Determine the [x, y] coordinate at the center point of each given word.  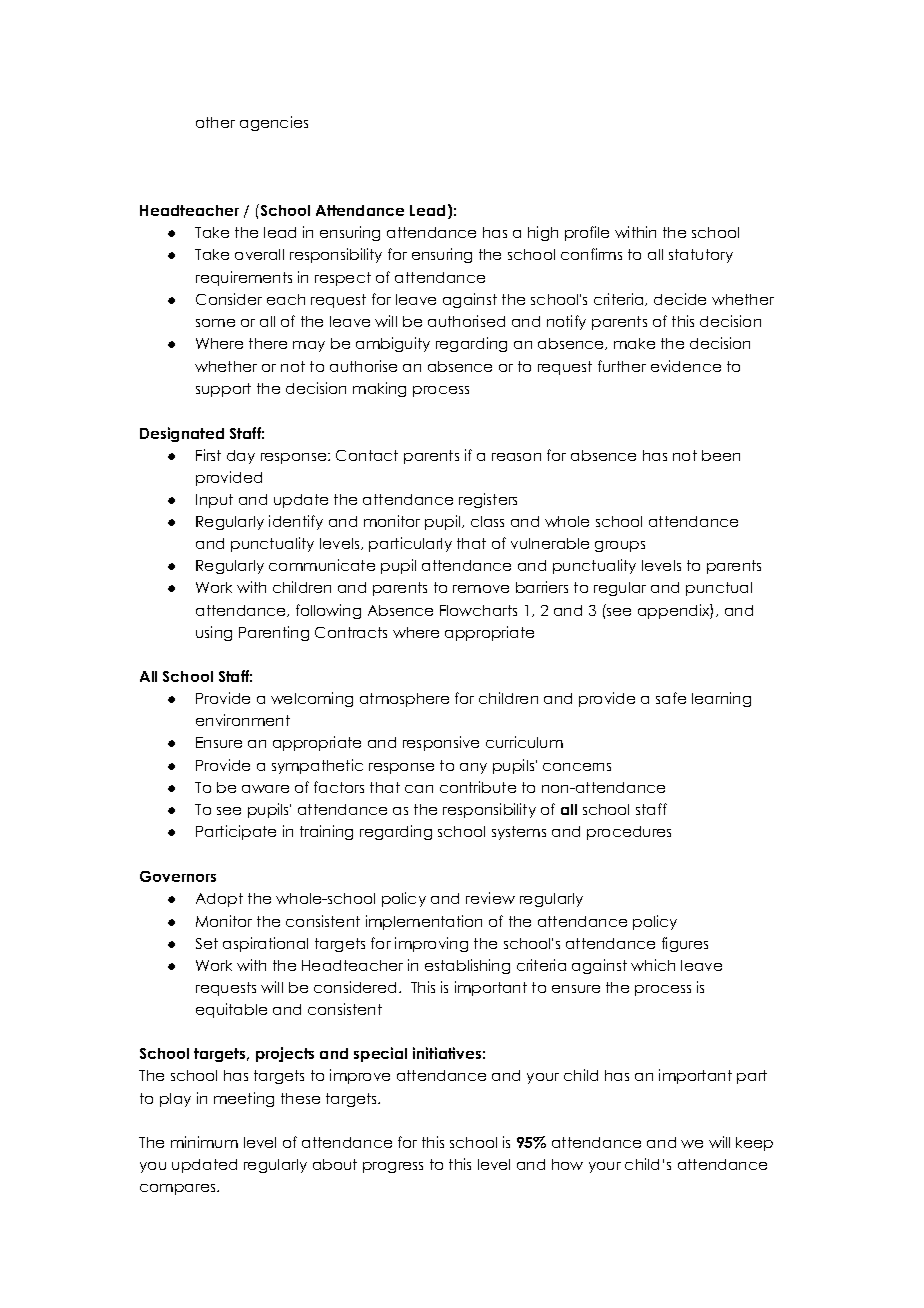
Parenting [274, 633]
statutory [701, 256]
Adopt [219, 900]
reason [516, 457]
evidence [686, 366]
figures [685, 944]
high [543, 233]
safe [671, 698]
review [490, 898]
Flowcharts [478, 610]
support [223, 390]
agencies [274, 123]
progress [393, 1167]
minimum [204, 1142]
